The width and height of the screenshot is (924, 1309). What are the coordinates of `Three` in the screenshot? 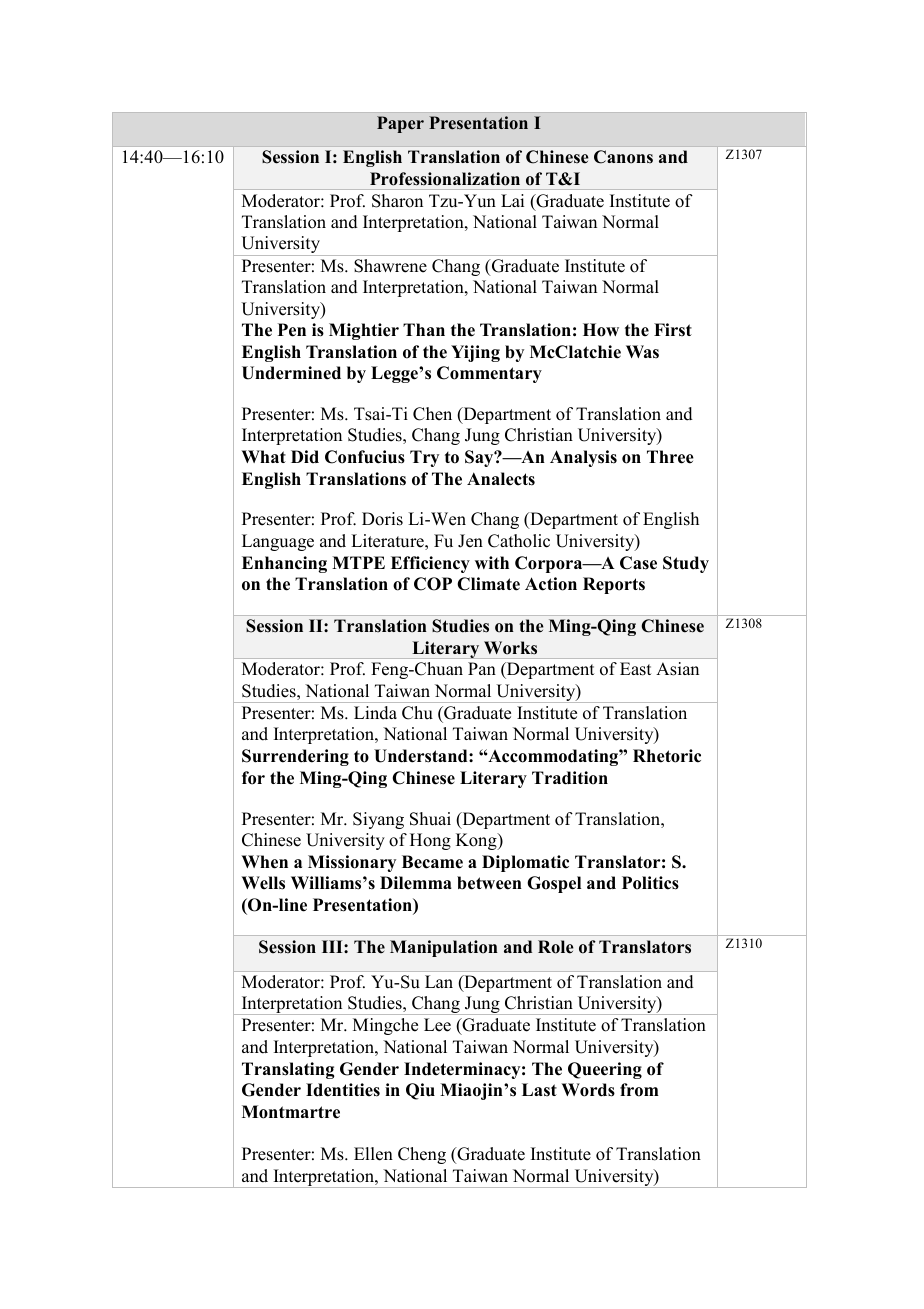 It's located at (670, 457).
